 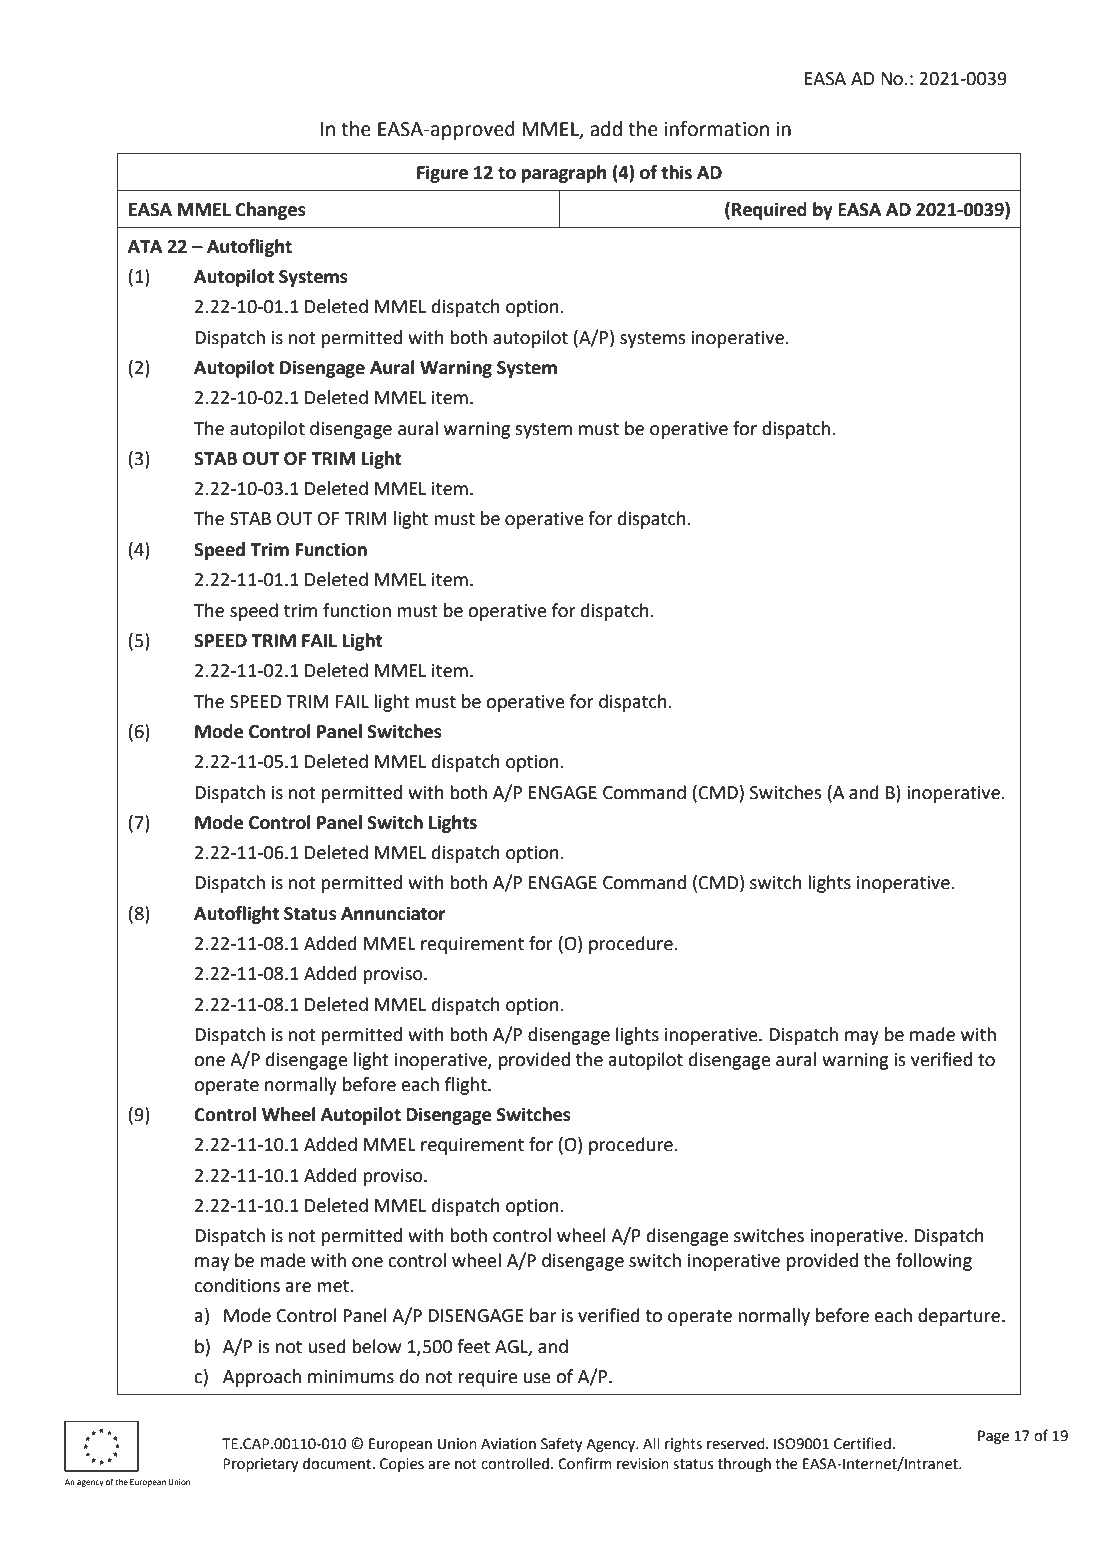 I want to click on bar, so click(x=543, y=1315).
